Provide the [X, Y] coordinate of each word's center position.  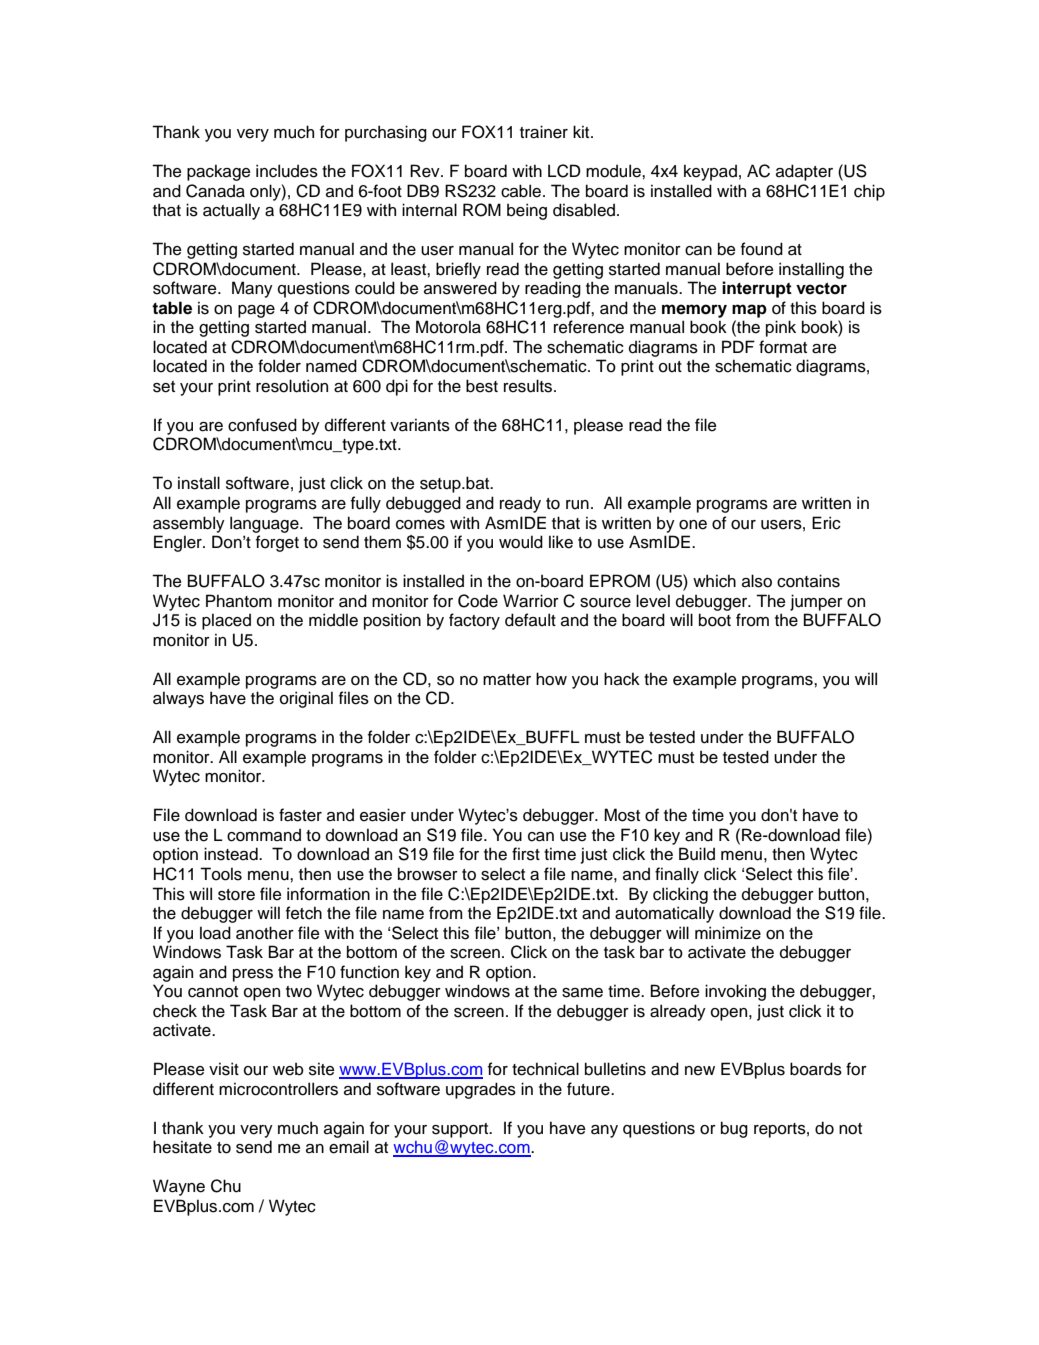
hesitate [182, 1147]
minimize [728, 933]
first [526, 854]
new [700, 1071]
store [236, 895]
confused [262, 425]
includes [287, 171]
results [529, 386]
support [461, 1130]
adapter [804, 172]
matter [507, 680]
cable [521, 191]
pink [781, 328]
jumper [816, 602]
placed [226, 621]
